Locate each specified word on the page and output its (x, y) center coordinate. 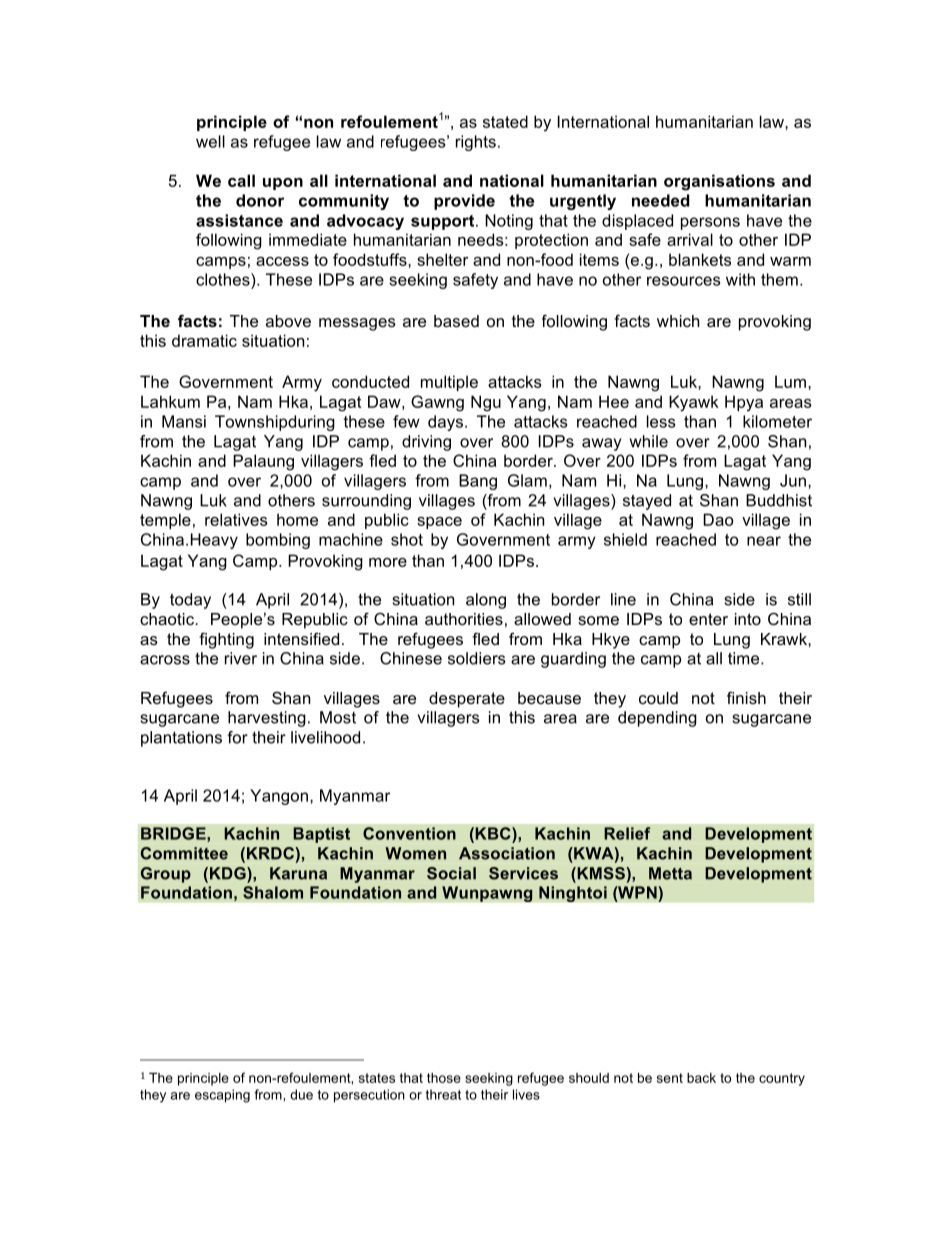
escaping (222, 1096)
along (486, 601)
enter (708, 619)
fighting (226, 640)
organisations (719, 182)
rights (476, 143)
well (210, 141)
